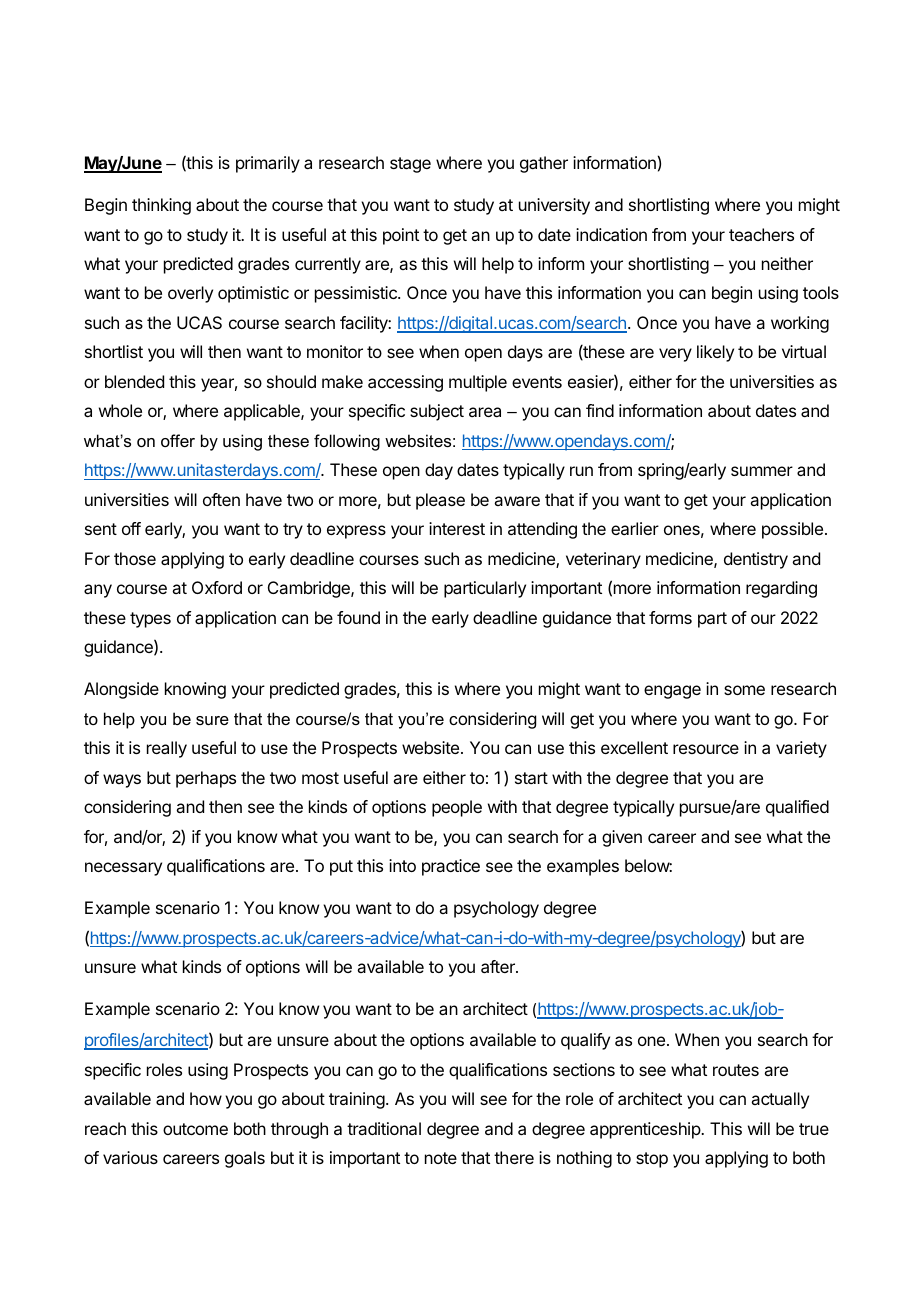 This page has width=924, height=1308. I want to click on thinking, so click(161, 206).
